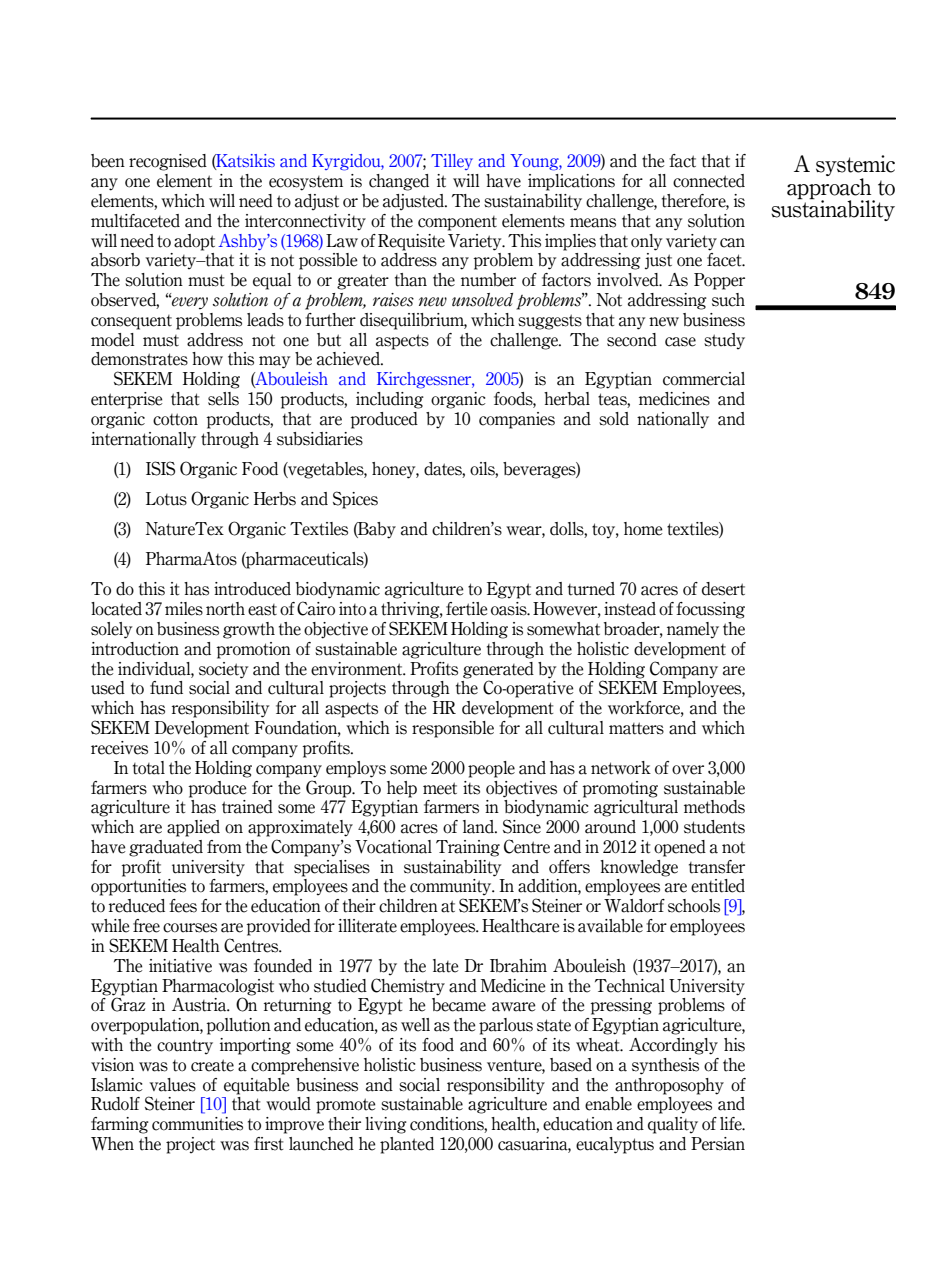 The width and height of the image is (933, 1288). I want to click on communities, so click(197, 1124).
